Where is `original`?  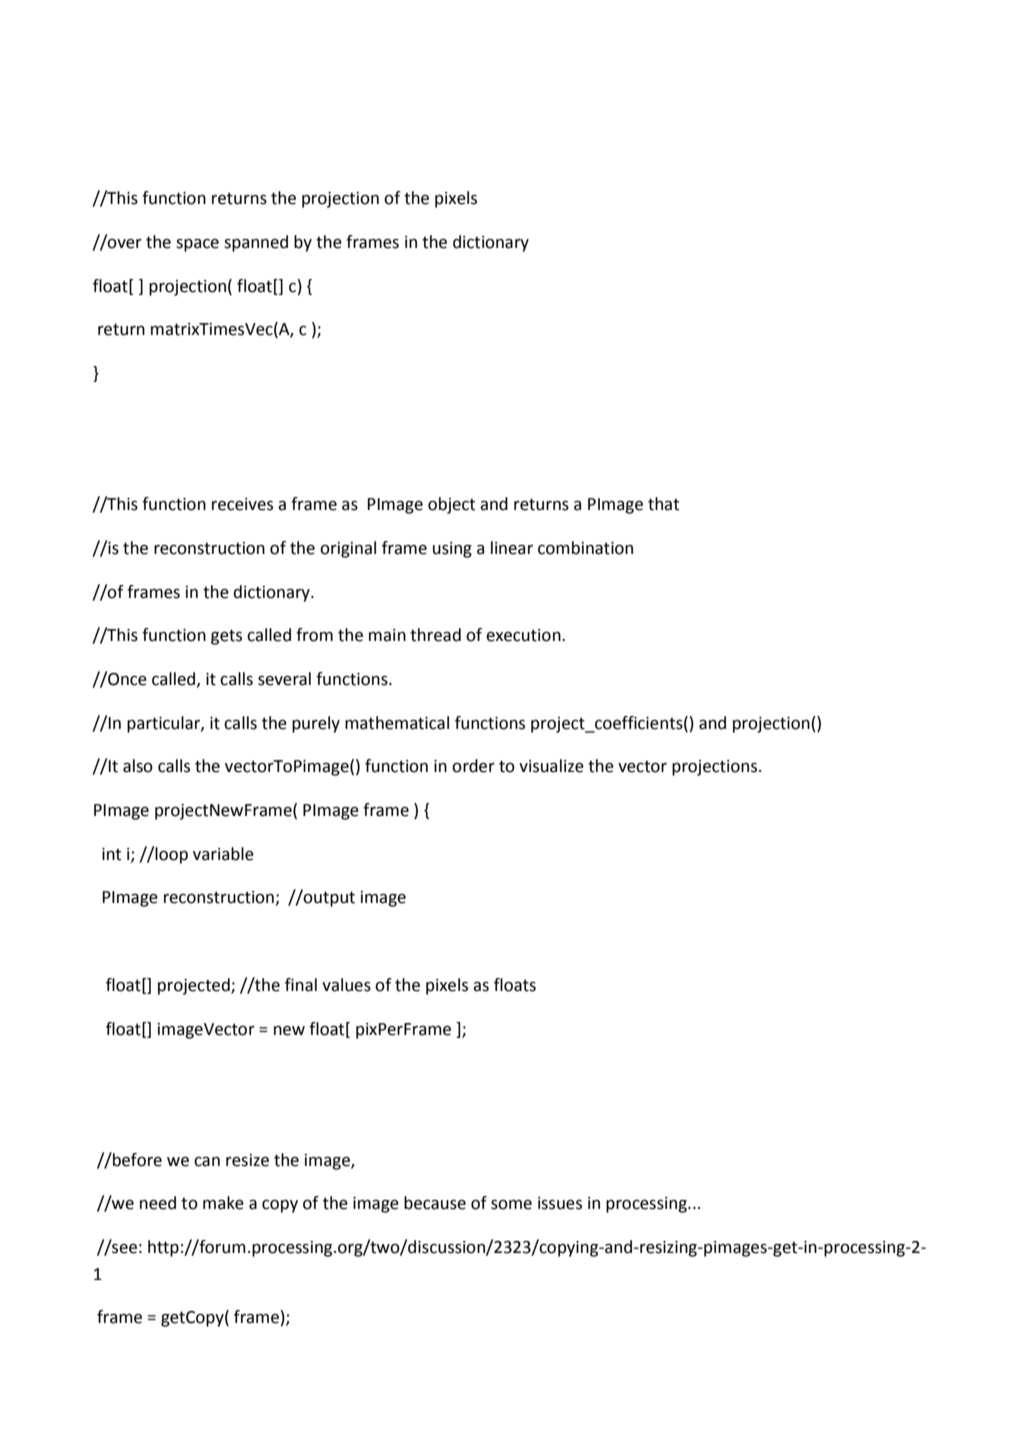
original is located at coordinates (348, 549).
